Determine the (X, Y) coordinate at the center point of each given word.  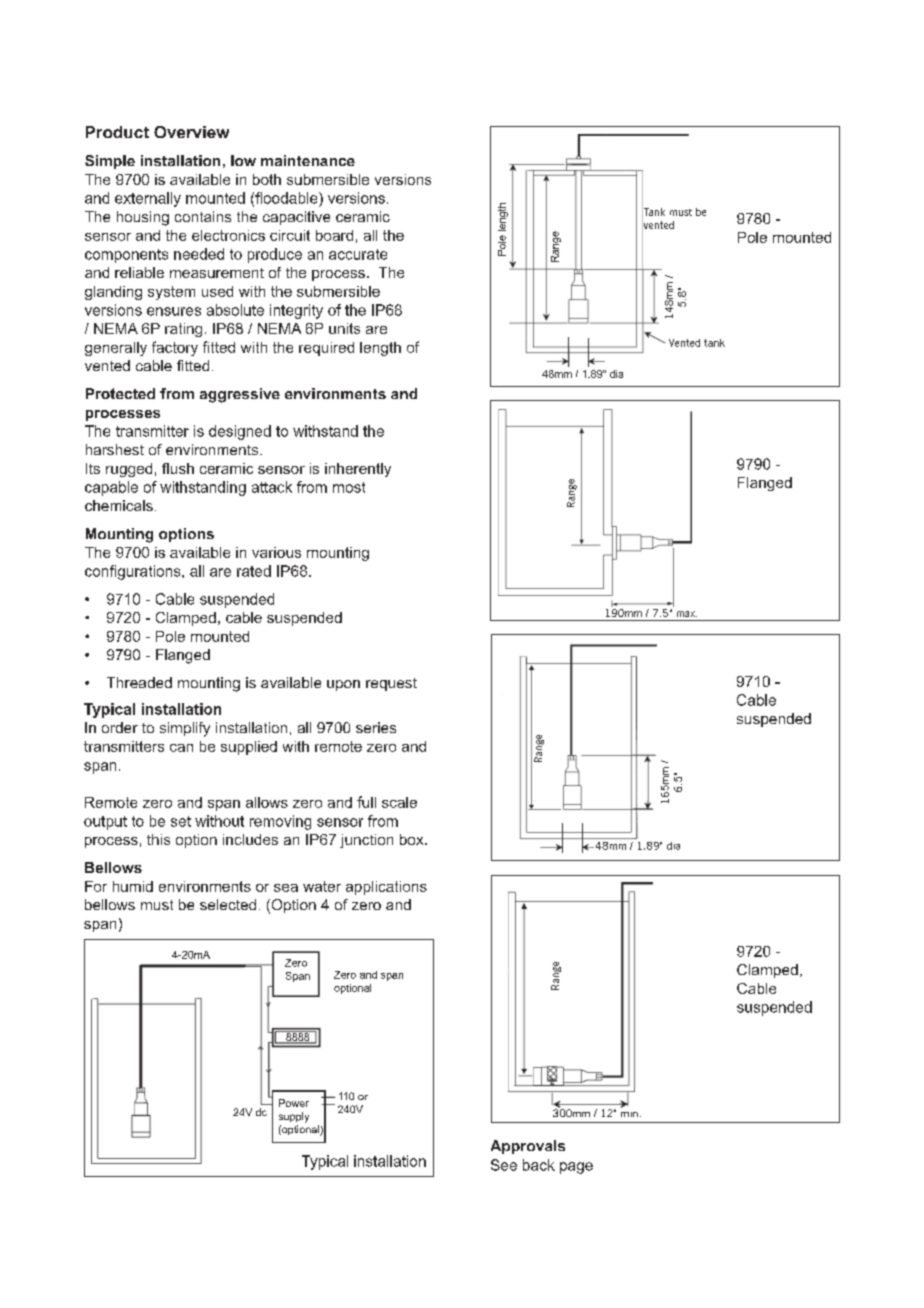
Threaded (139, 682)
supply (294, 1117)
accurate (358, 254)
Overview (191, 132)
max (687, 614)
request (391, 684)
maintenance (308, 160)
